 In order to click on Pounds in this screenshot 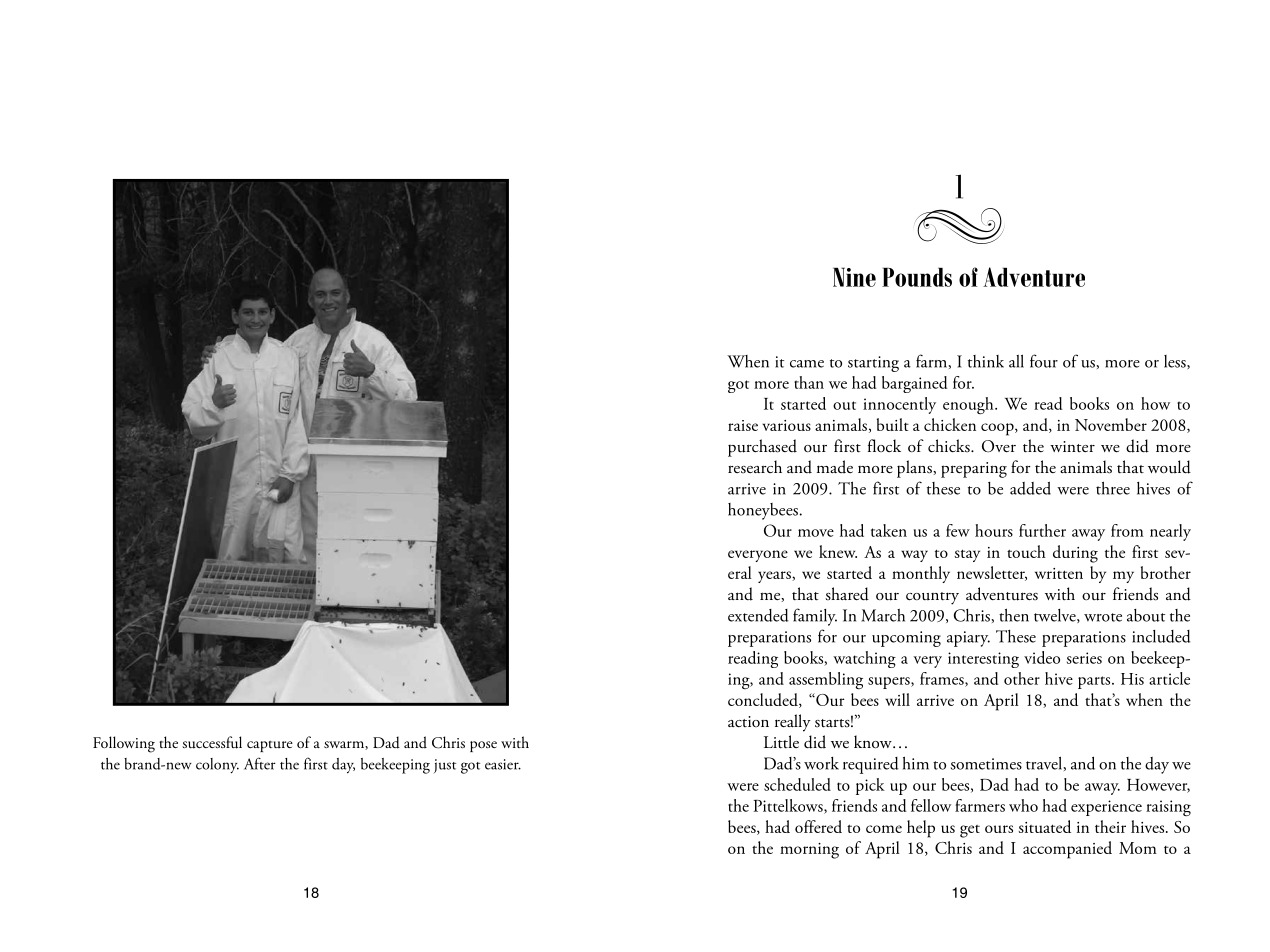, I will do `click(917, 277)`.
